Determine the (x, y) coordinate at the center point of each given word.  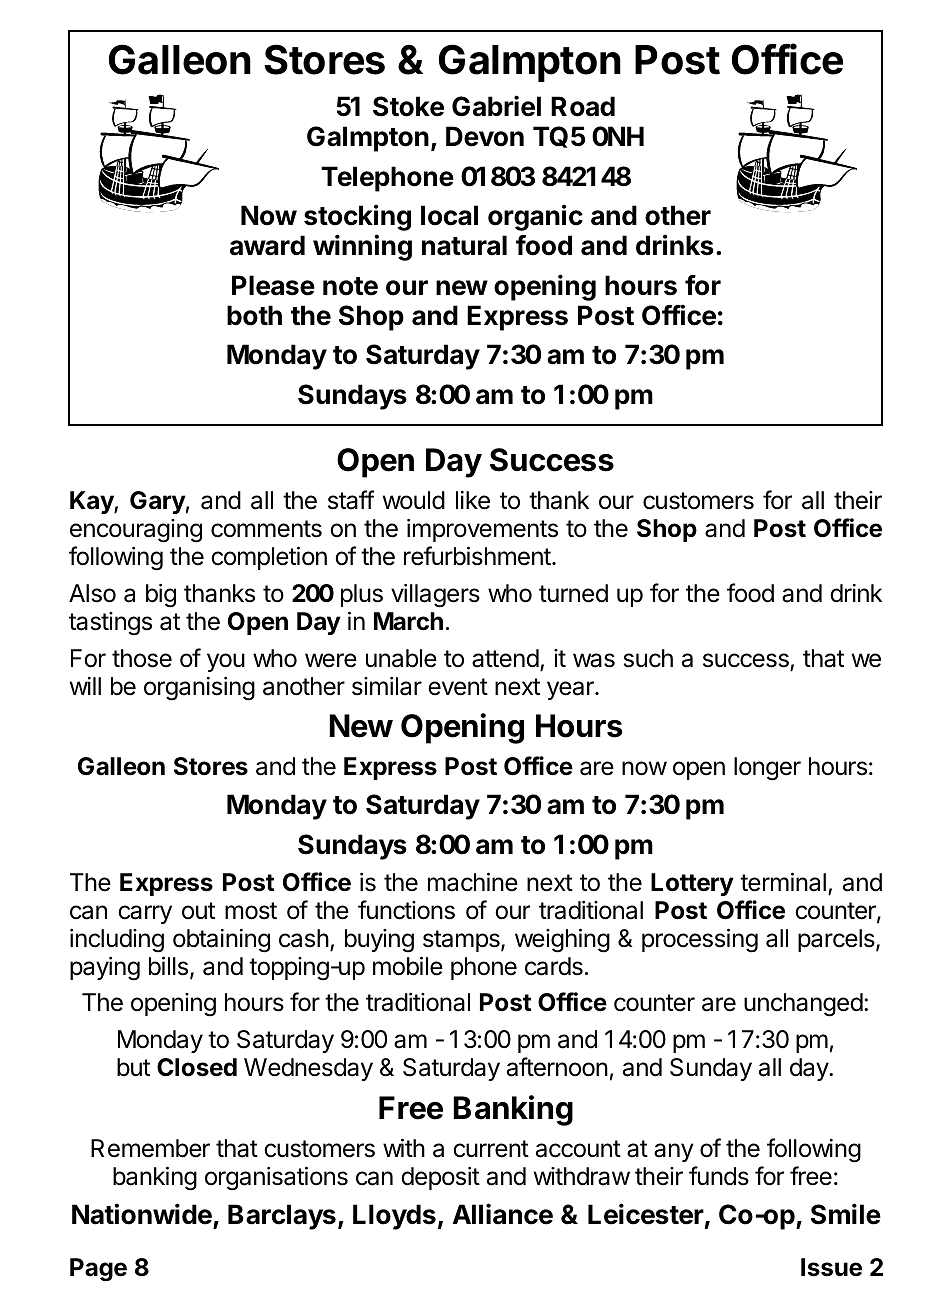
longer (767, 769)
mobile (408, 966)
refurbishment (477, 556)
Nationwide (142, 1214)
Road (583, 106)
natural (464, 245)
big (161, 596)
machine (473, 882)
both (254, 315)
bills (168, 966)
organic (535, 217)
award (267, 245)
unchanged (803, 1005)
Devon (485, 136)
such (648, 658)
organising (199, 689)
